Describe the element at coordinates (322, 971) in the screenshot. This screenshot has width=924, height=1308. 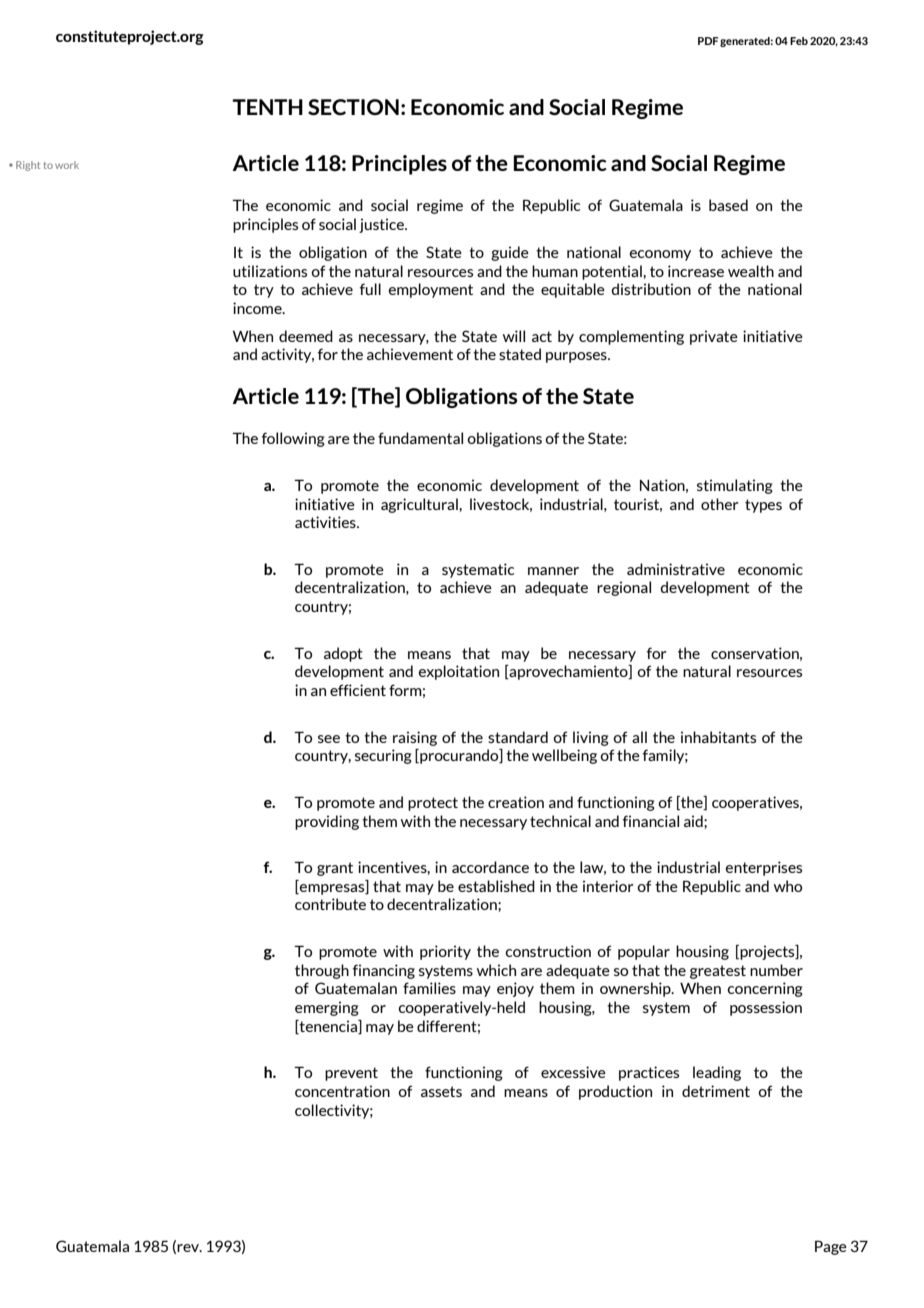
I see `through` at that location.
